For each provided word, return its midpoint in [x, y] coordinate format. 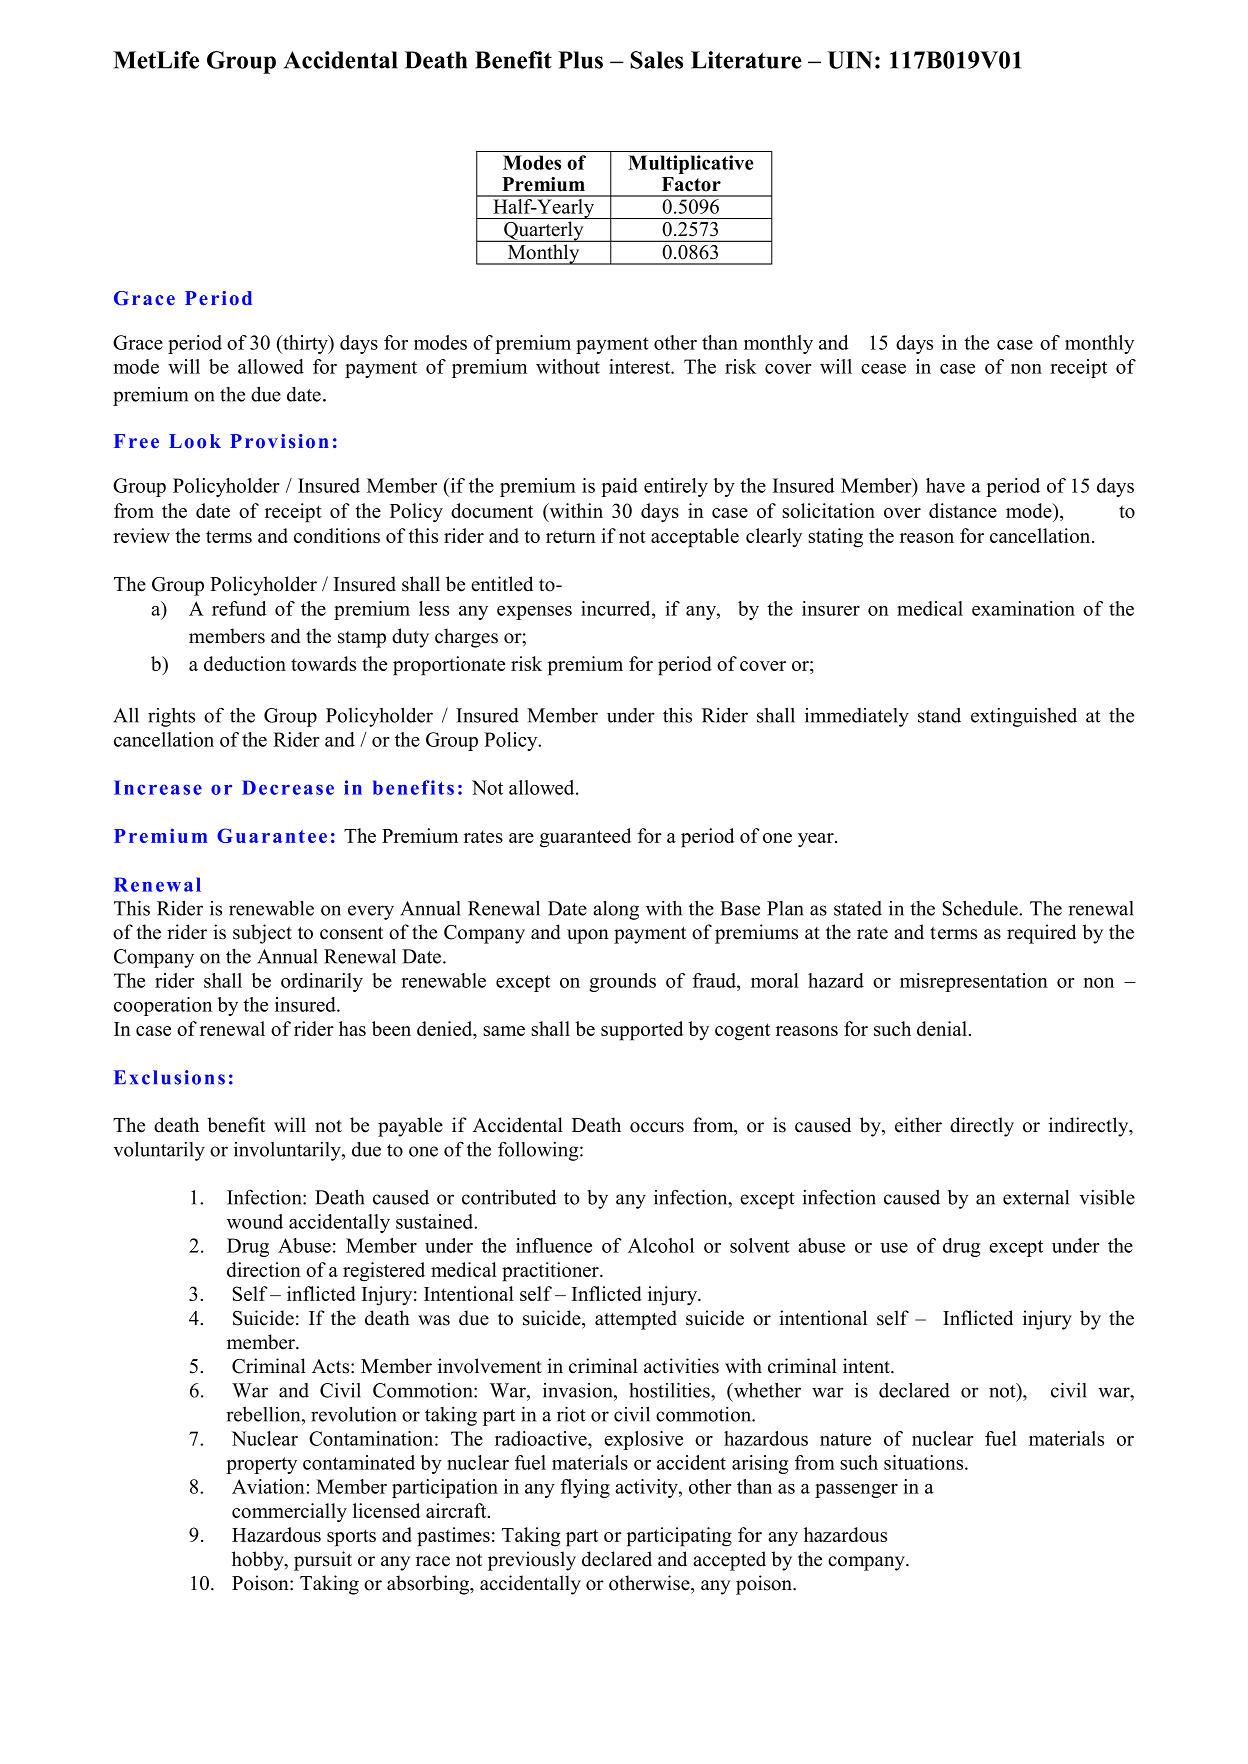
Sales [656, 60]
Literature [746, 60]
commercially [289, 1513]
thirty [305, 344]
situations [925, 1462]
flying [585, 1488]
